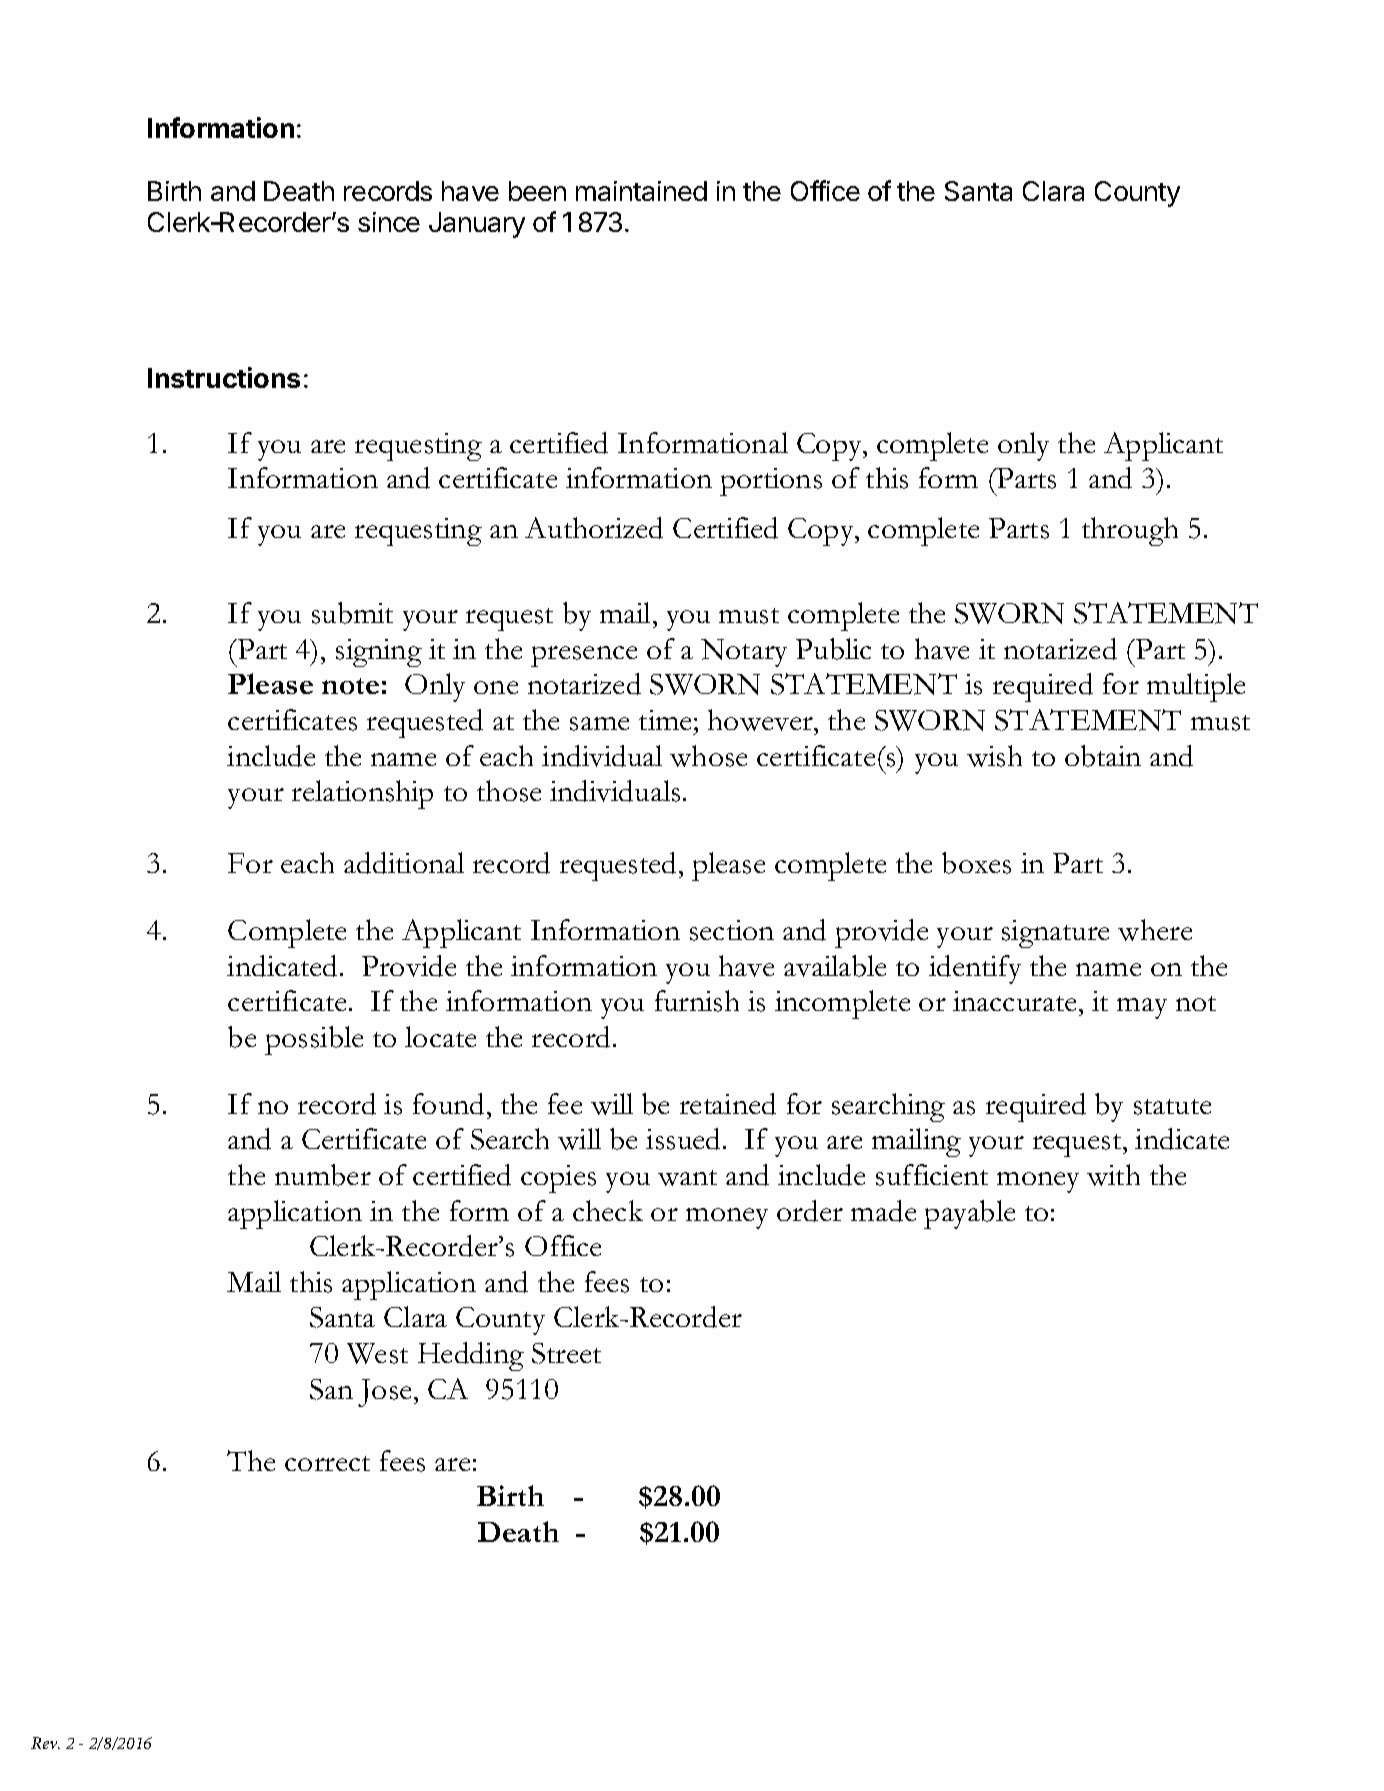  Describe the element at coordinates (685, 1139) in the screenshot. I see `issued` at that location.
